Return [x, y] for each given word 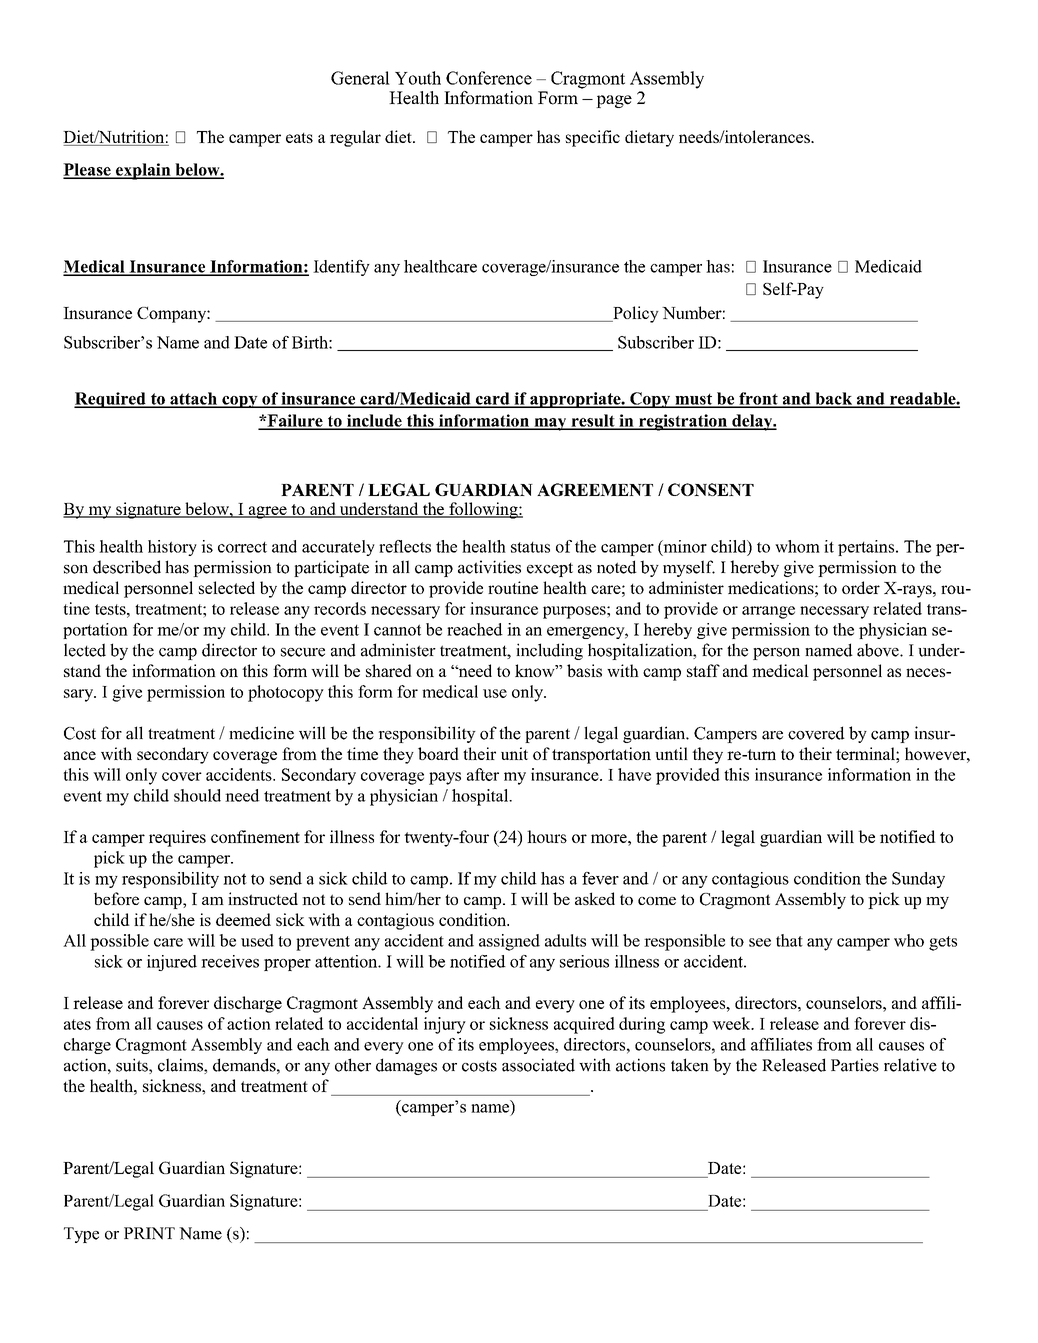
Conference [489, 78]
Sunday [918, 880]
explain [143, 171]
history [172, 548]
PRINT [149, 1233]
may [550, 424]
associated [538, 1065]
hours [547, 836]
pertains [867, 548]
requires [177, 838]
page [614, 101]
